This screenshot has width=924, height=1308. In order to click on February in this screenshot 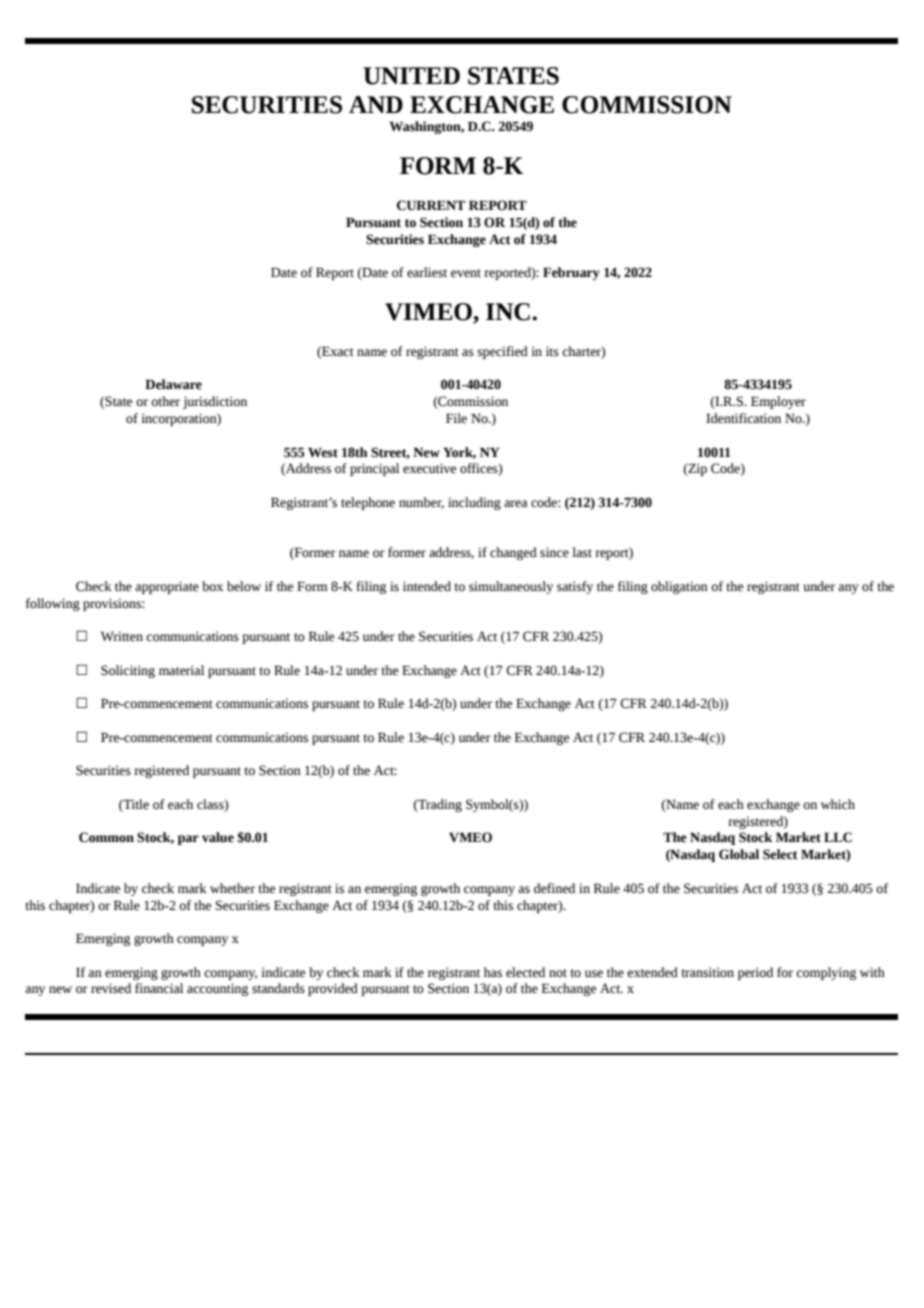, I will do `click(571, 273)`.
